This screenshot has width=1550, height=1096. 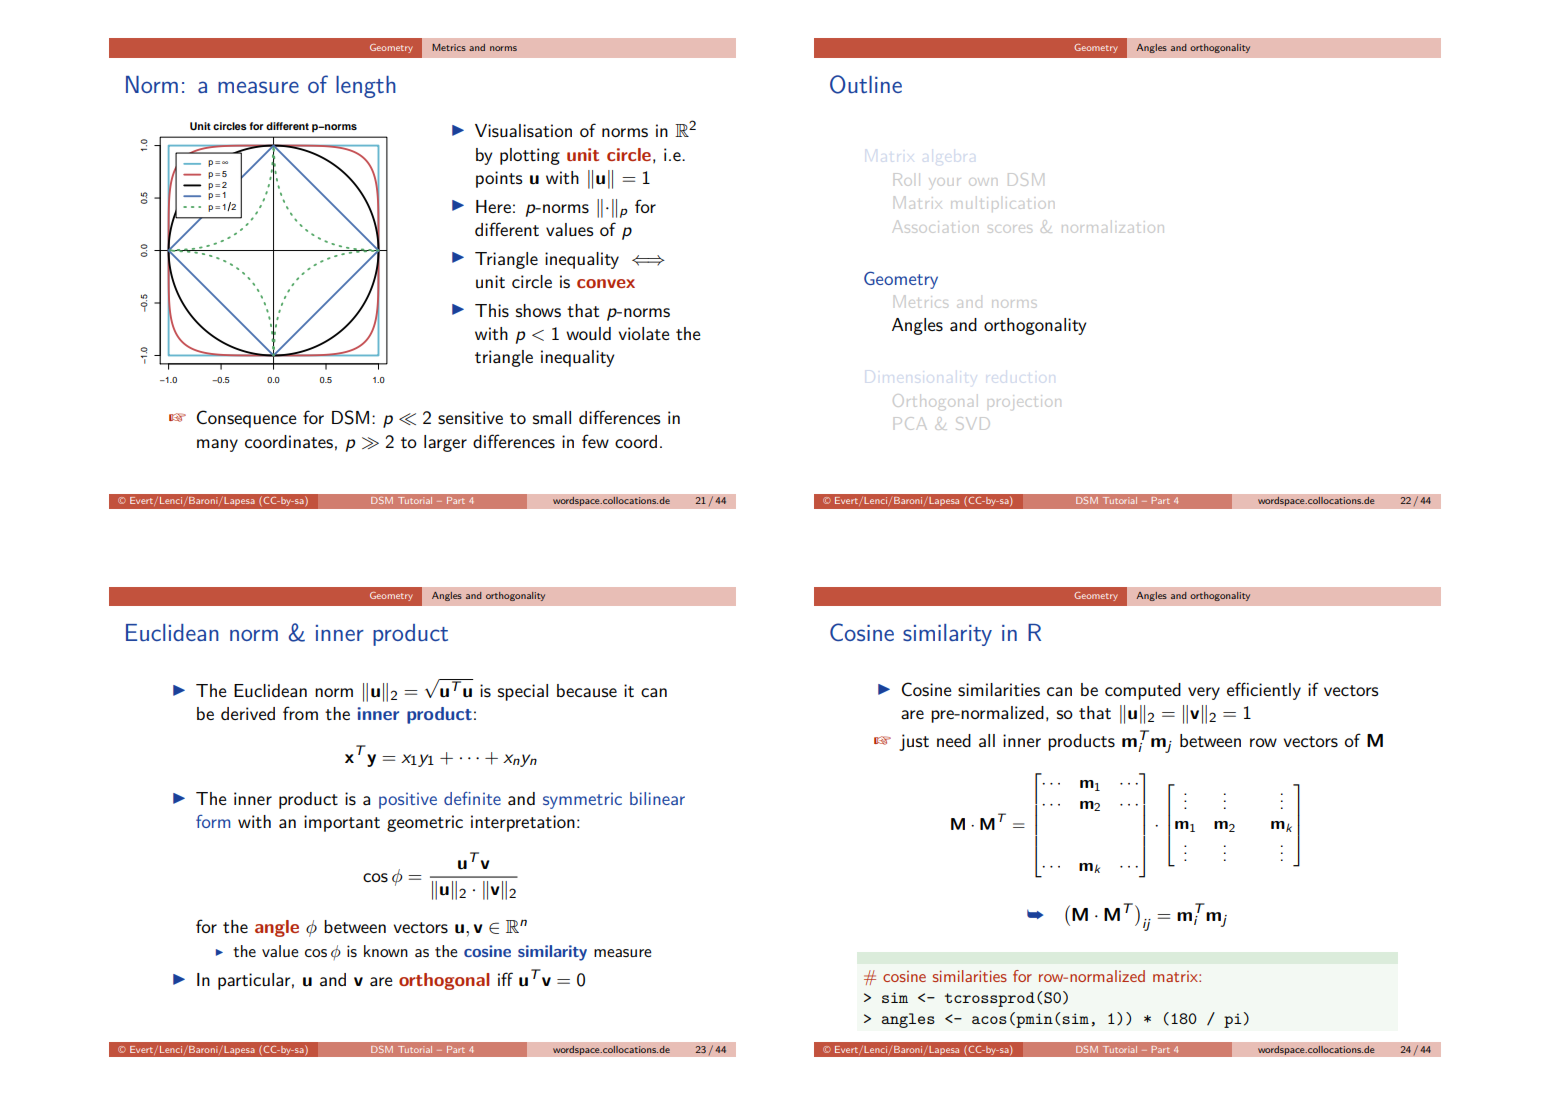 I want to click on known, so click(x=386, y=951).
